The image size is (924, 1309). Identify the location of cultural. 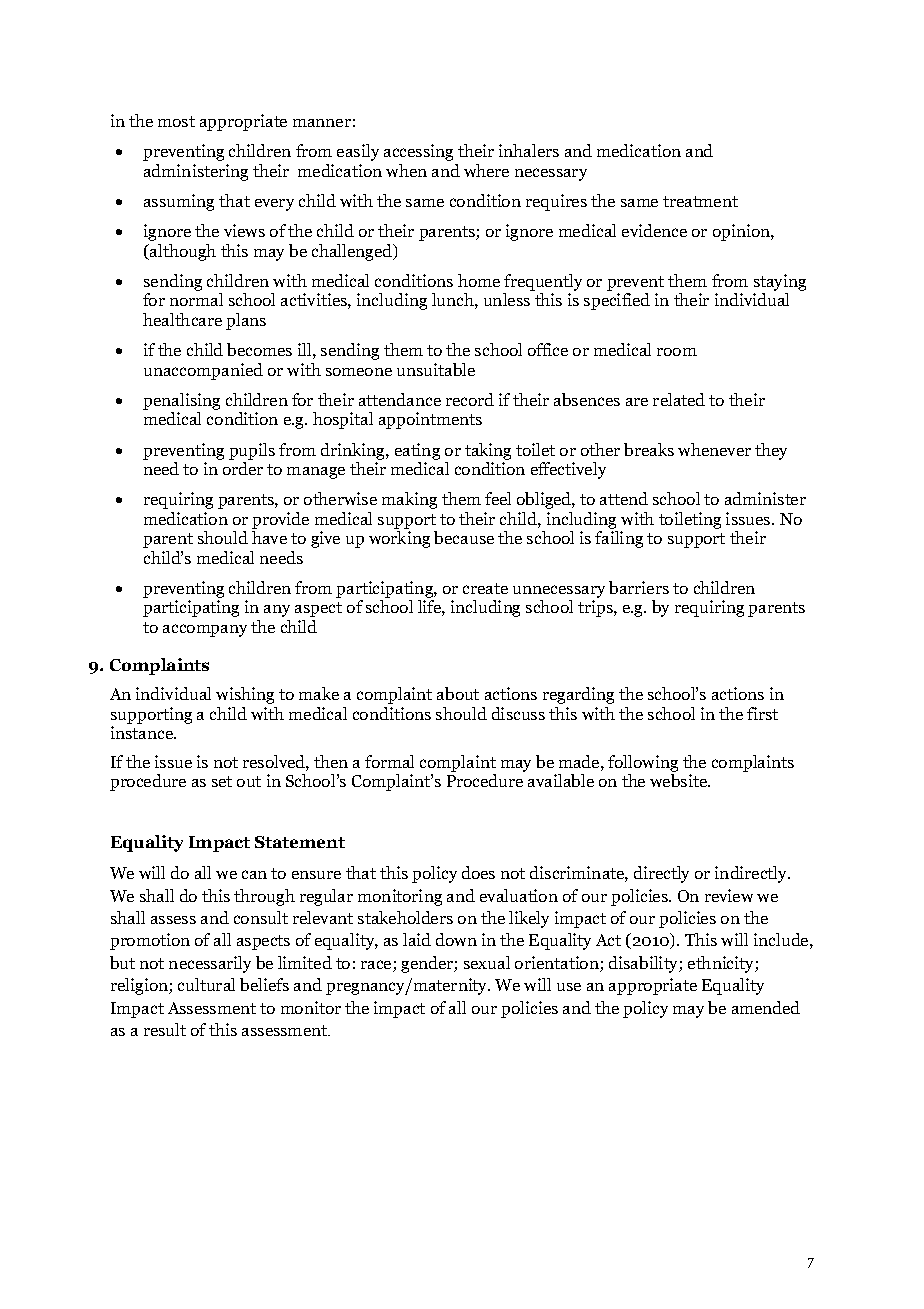
(206, 984).
